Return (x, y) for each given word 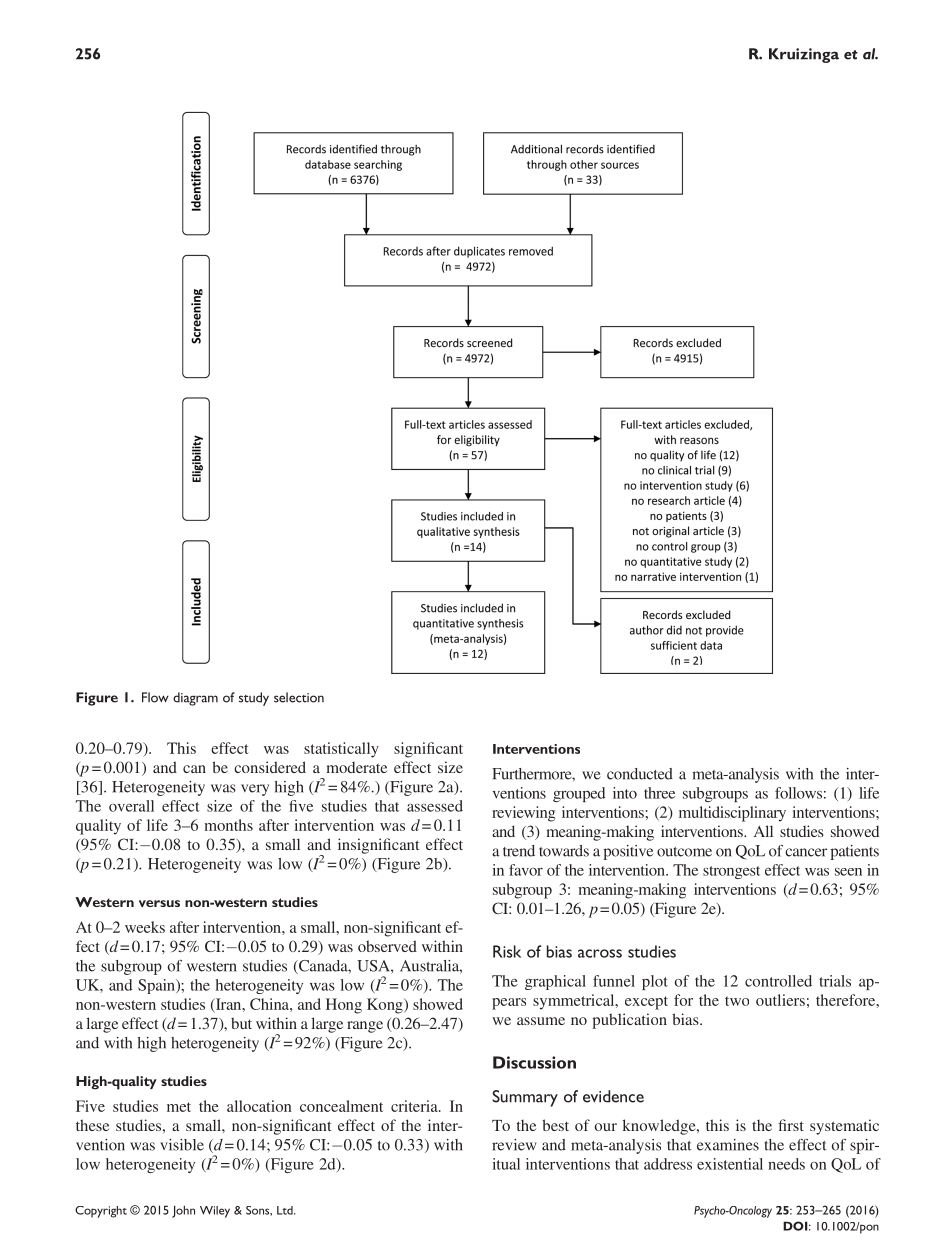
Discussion (534, 1062)
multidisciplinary (732, 814)
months (228, 825)
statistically (341, 750)
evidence (613, 1096)
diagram (195, 699)
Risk (507, 951)
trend (519, 851)
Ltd (286, 1210)
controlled (778, 981)
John (183, 1211)
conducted (640, 774)
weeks (145, 927)
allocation (259, 1106)
